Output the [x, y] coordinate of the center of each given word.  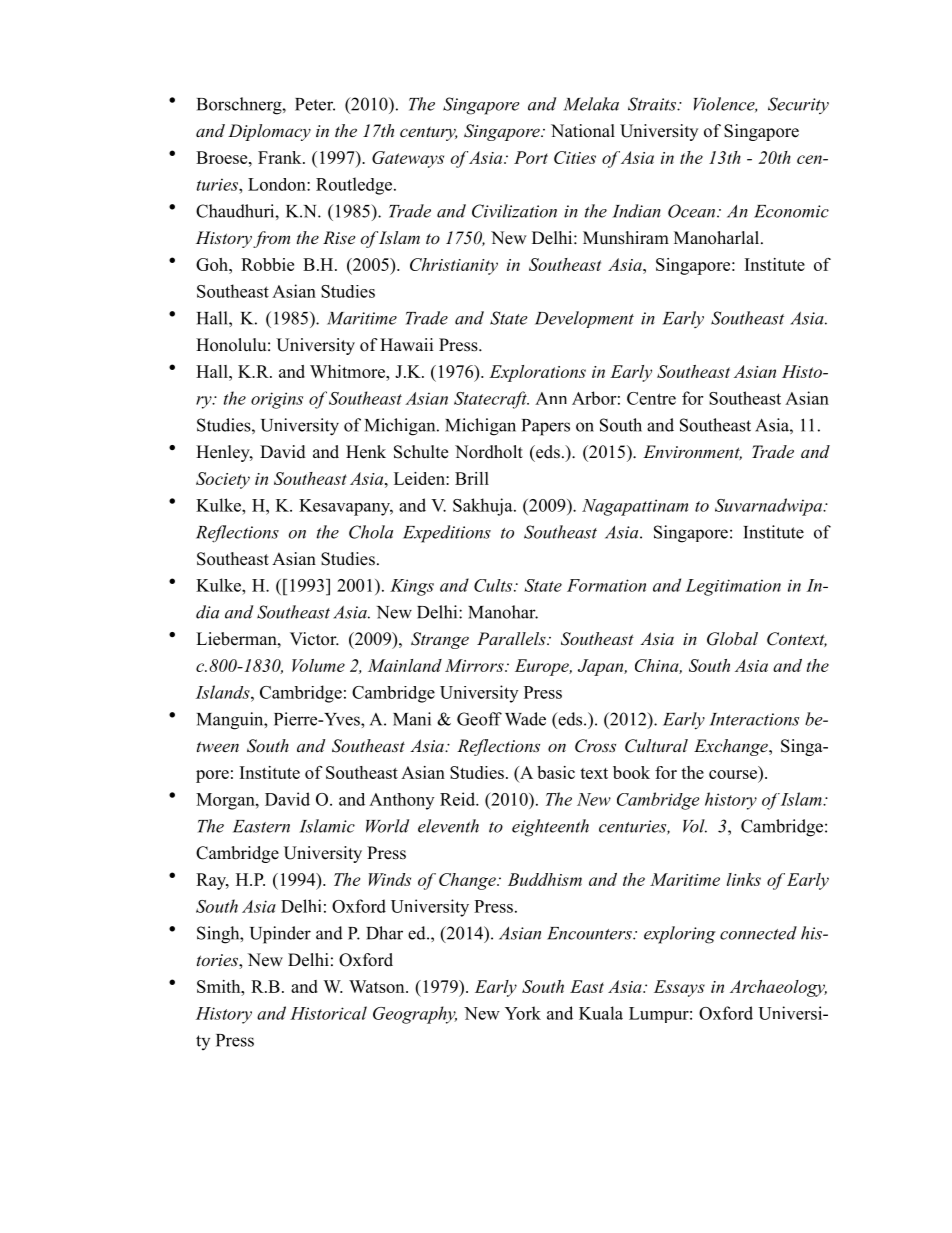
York [523, 1013]
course [733, 774]
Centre [651, 398]
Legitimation [733, 587]
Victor [314, 639]
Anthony [401, 801]
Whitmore [348, 371]
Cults [494, 585]
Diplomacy [269, 132]
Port [531, 157]
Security [798, 105]
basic [556, 772]
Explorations [537, 373]
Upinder [280, 935]
